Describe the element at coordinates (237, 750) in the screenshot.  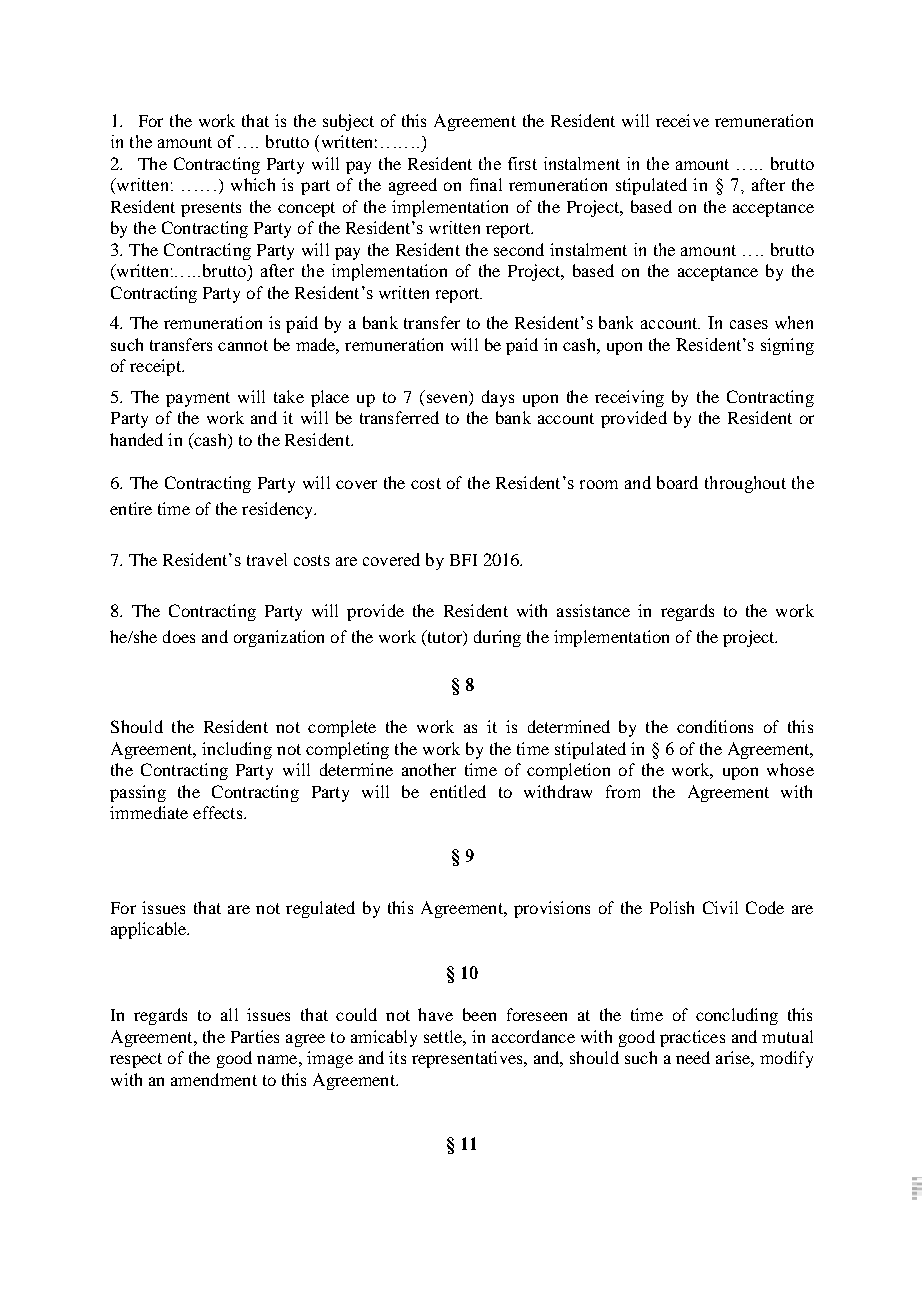
I see `including` at that location.
